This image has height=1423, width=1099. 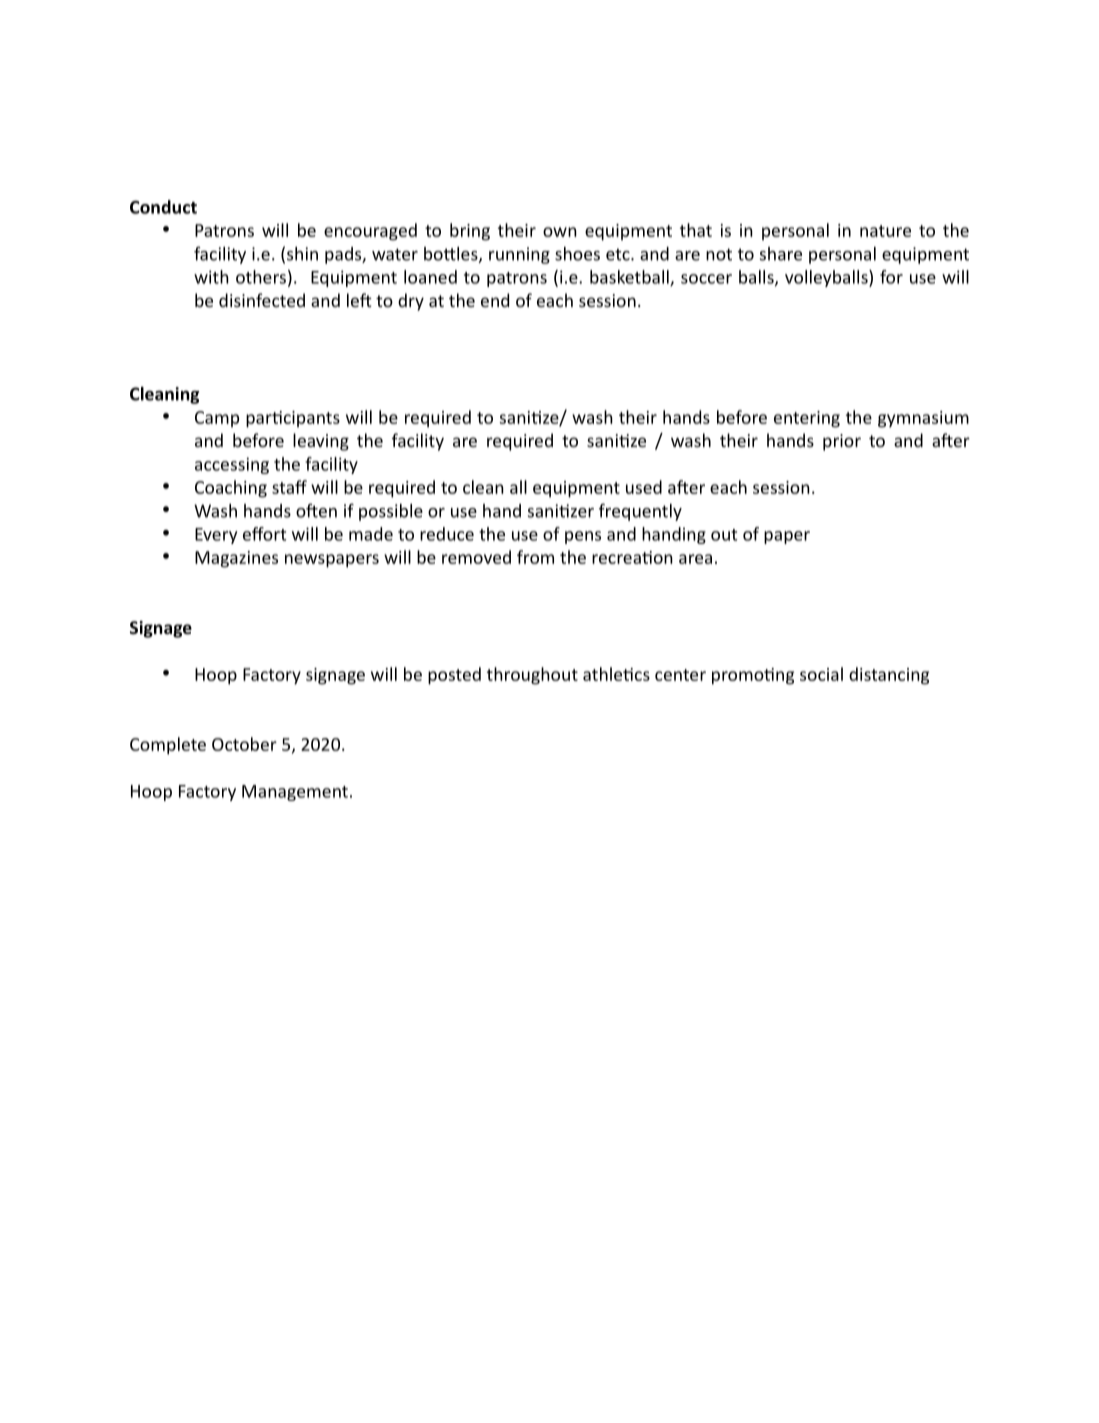 I want to click on shin, so click(x=302, y=254).
